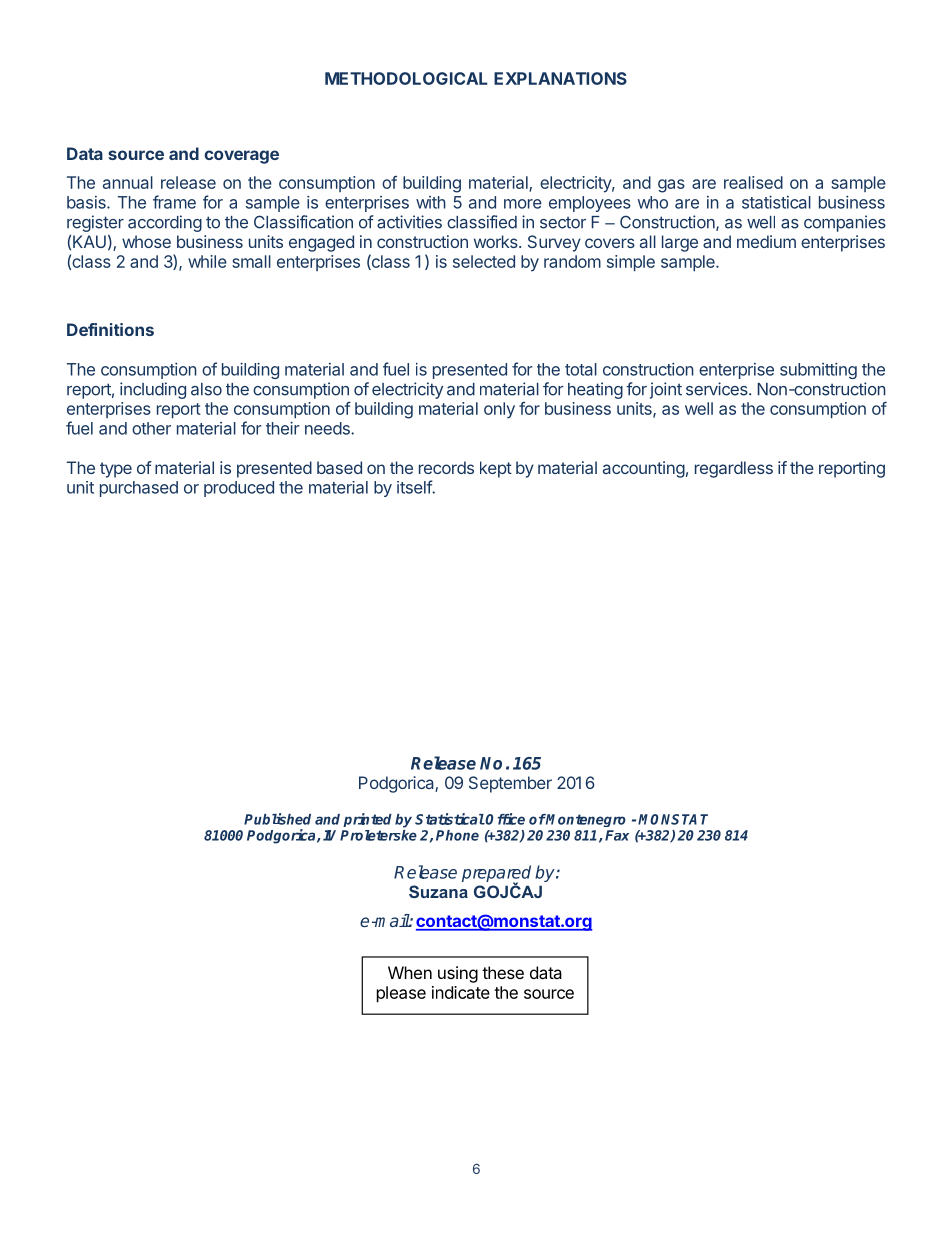 This document has height=1233, width=952. Describe the element at coordinates (510, 784) in the document. I see `September` at that location.
